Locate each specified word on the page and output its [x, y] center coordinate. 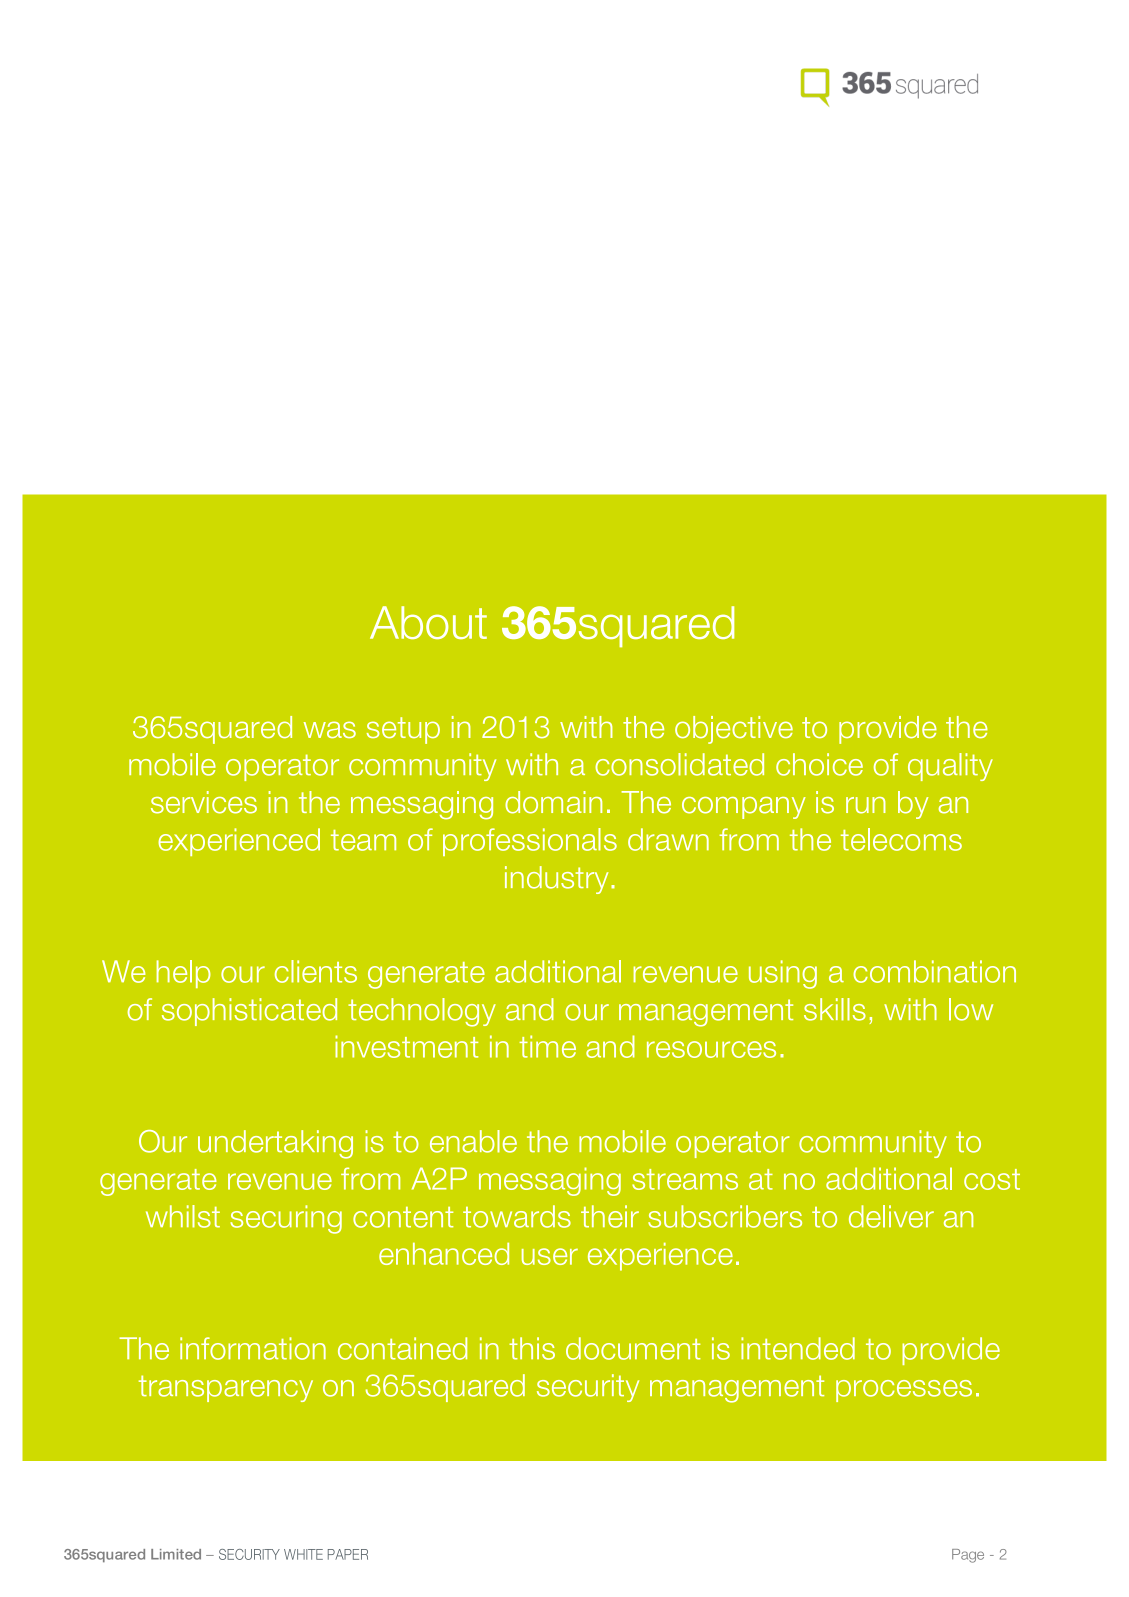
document [633, 1348]
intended [798, 1348]
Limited [176, 1554]
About [428, 622]
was [330, 729]
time [547, 1046]
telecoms [901, 839]
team [363, 840]
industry [557, 880]
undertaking [275, 1144]
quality [950, 767]
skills [835, 1009]
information [253, 1348]
